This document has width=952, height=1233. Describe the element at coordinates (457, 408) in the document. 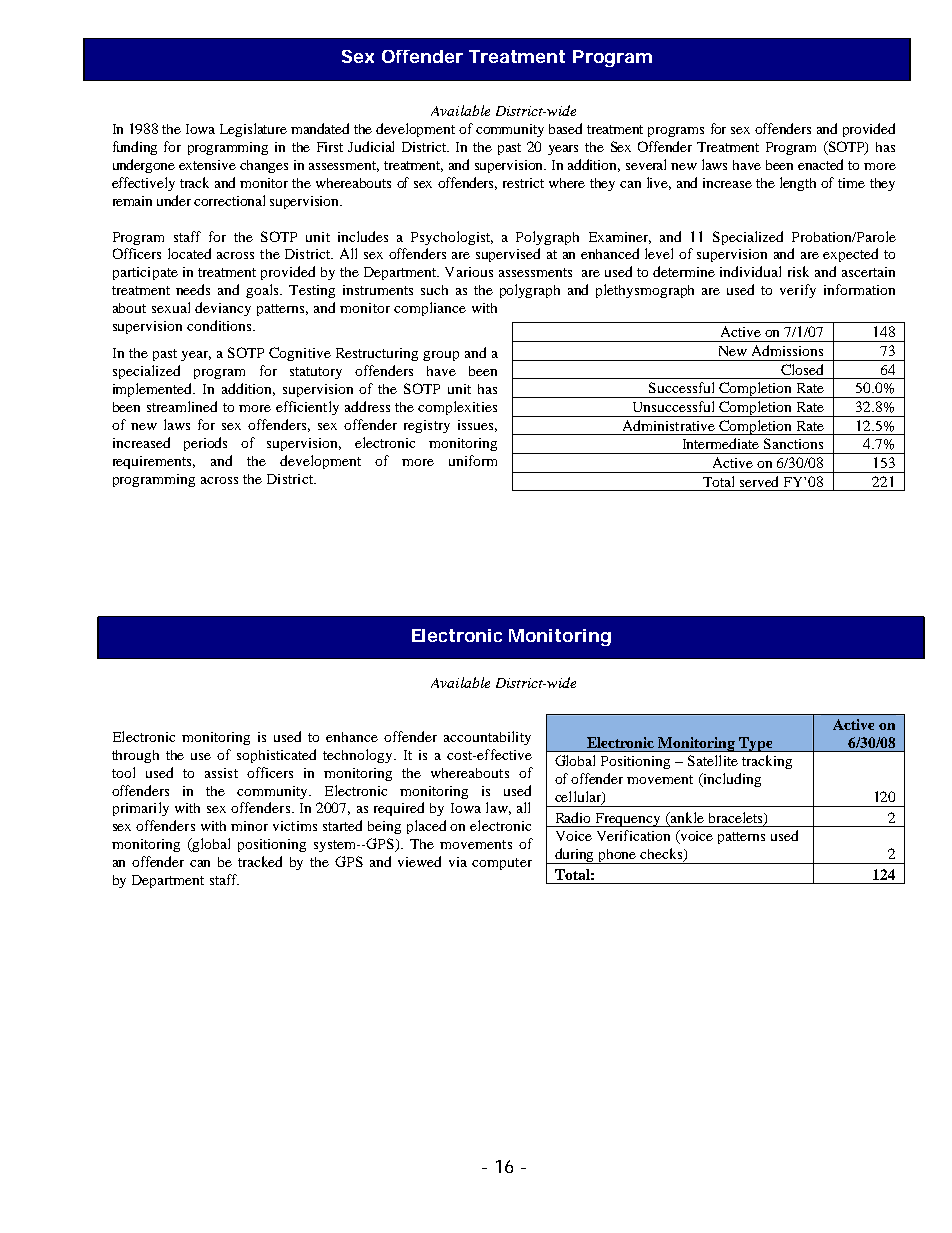

I see `complexities` at that location.
